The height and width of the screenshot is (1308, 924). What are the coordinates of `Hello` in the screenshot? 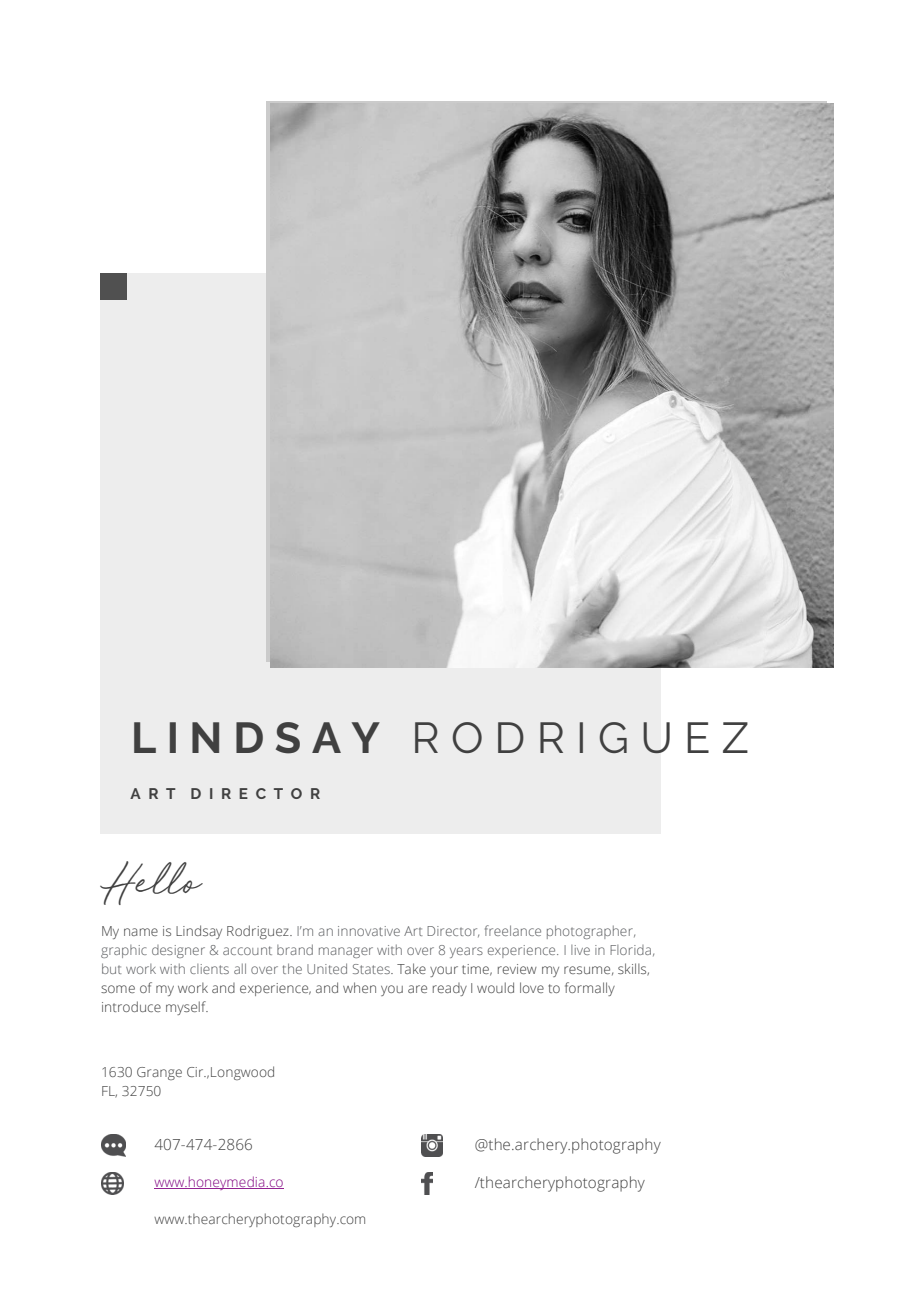 It's located at (151, 883).
